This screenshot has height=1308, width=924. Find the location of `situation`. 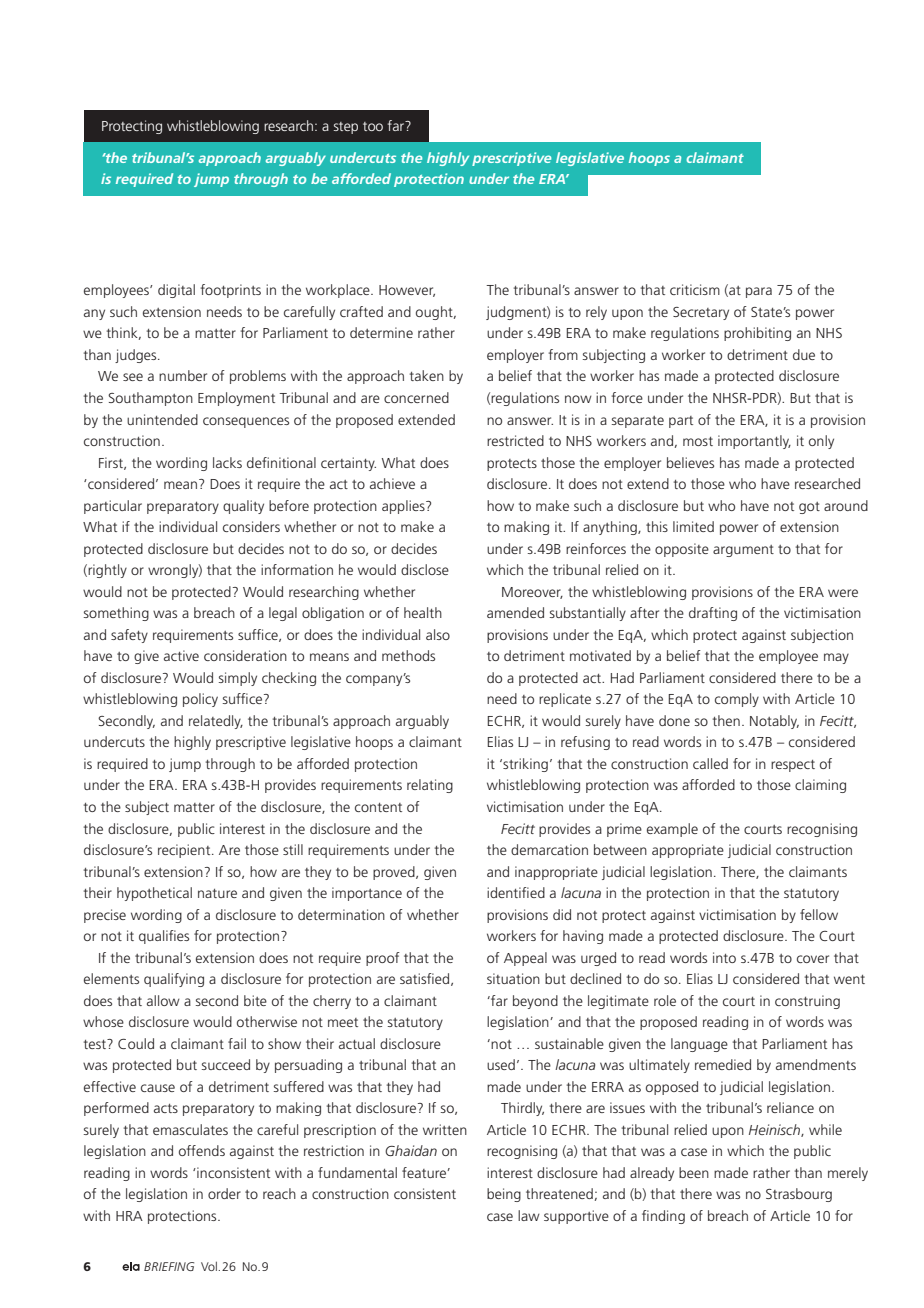

situation is located at coordinates (513, 978).
